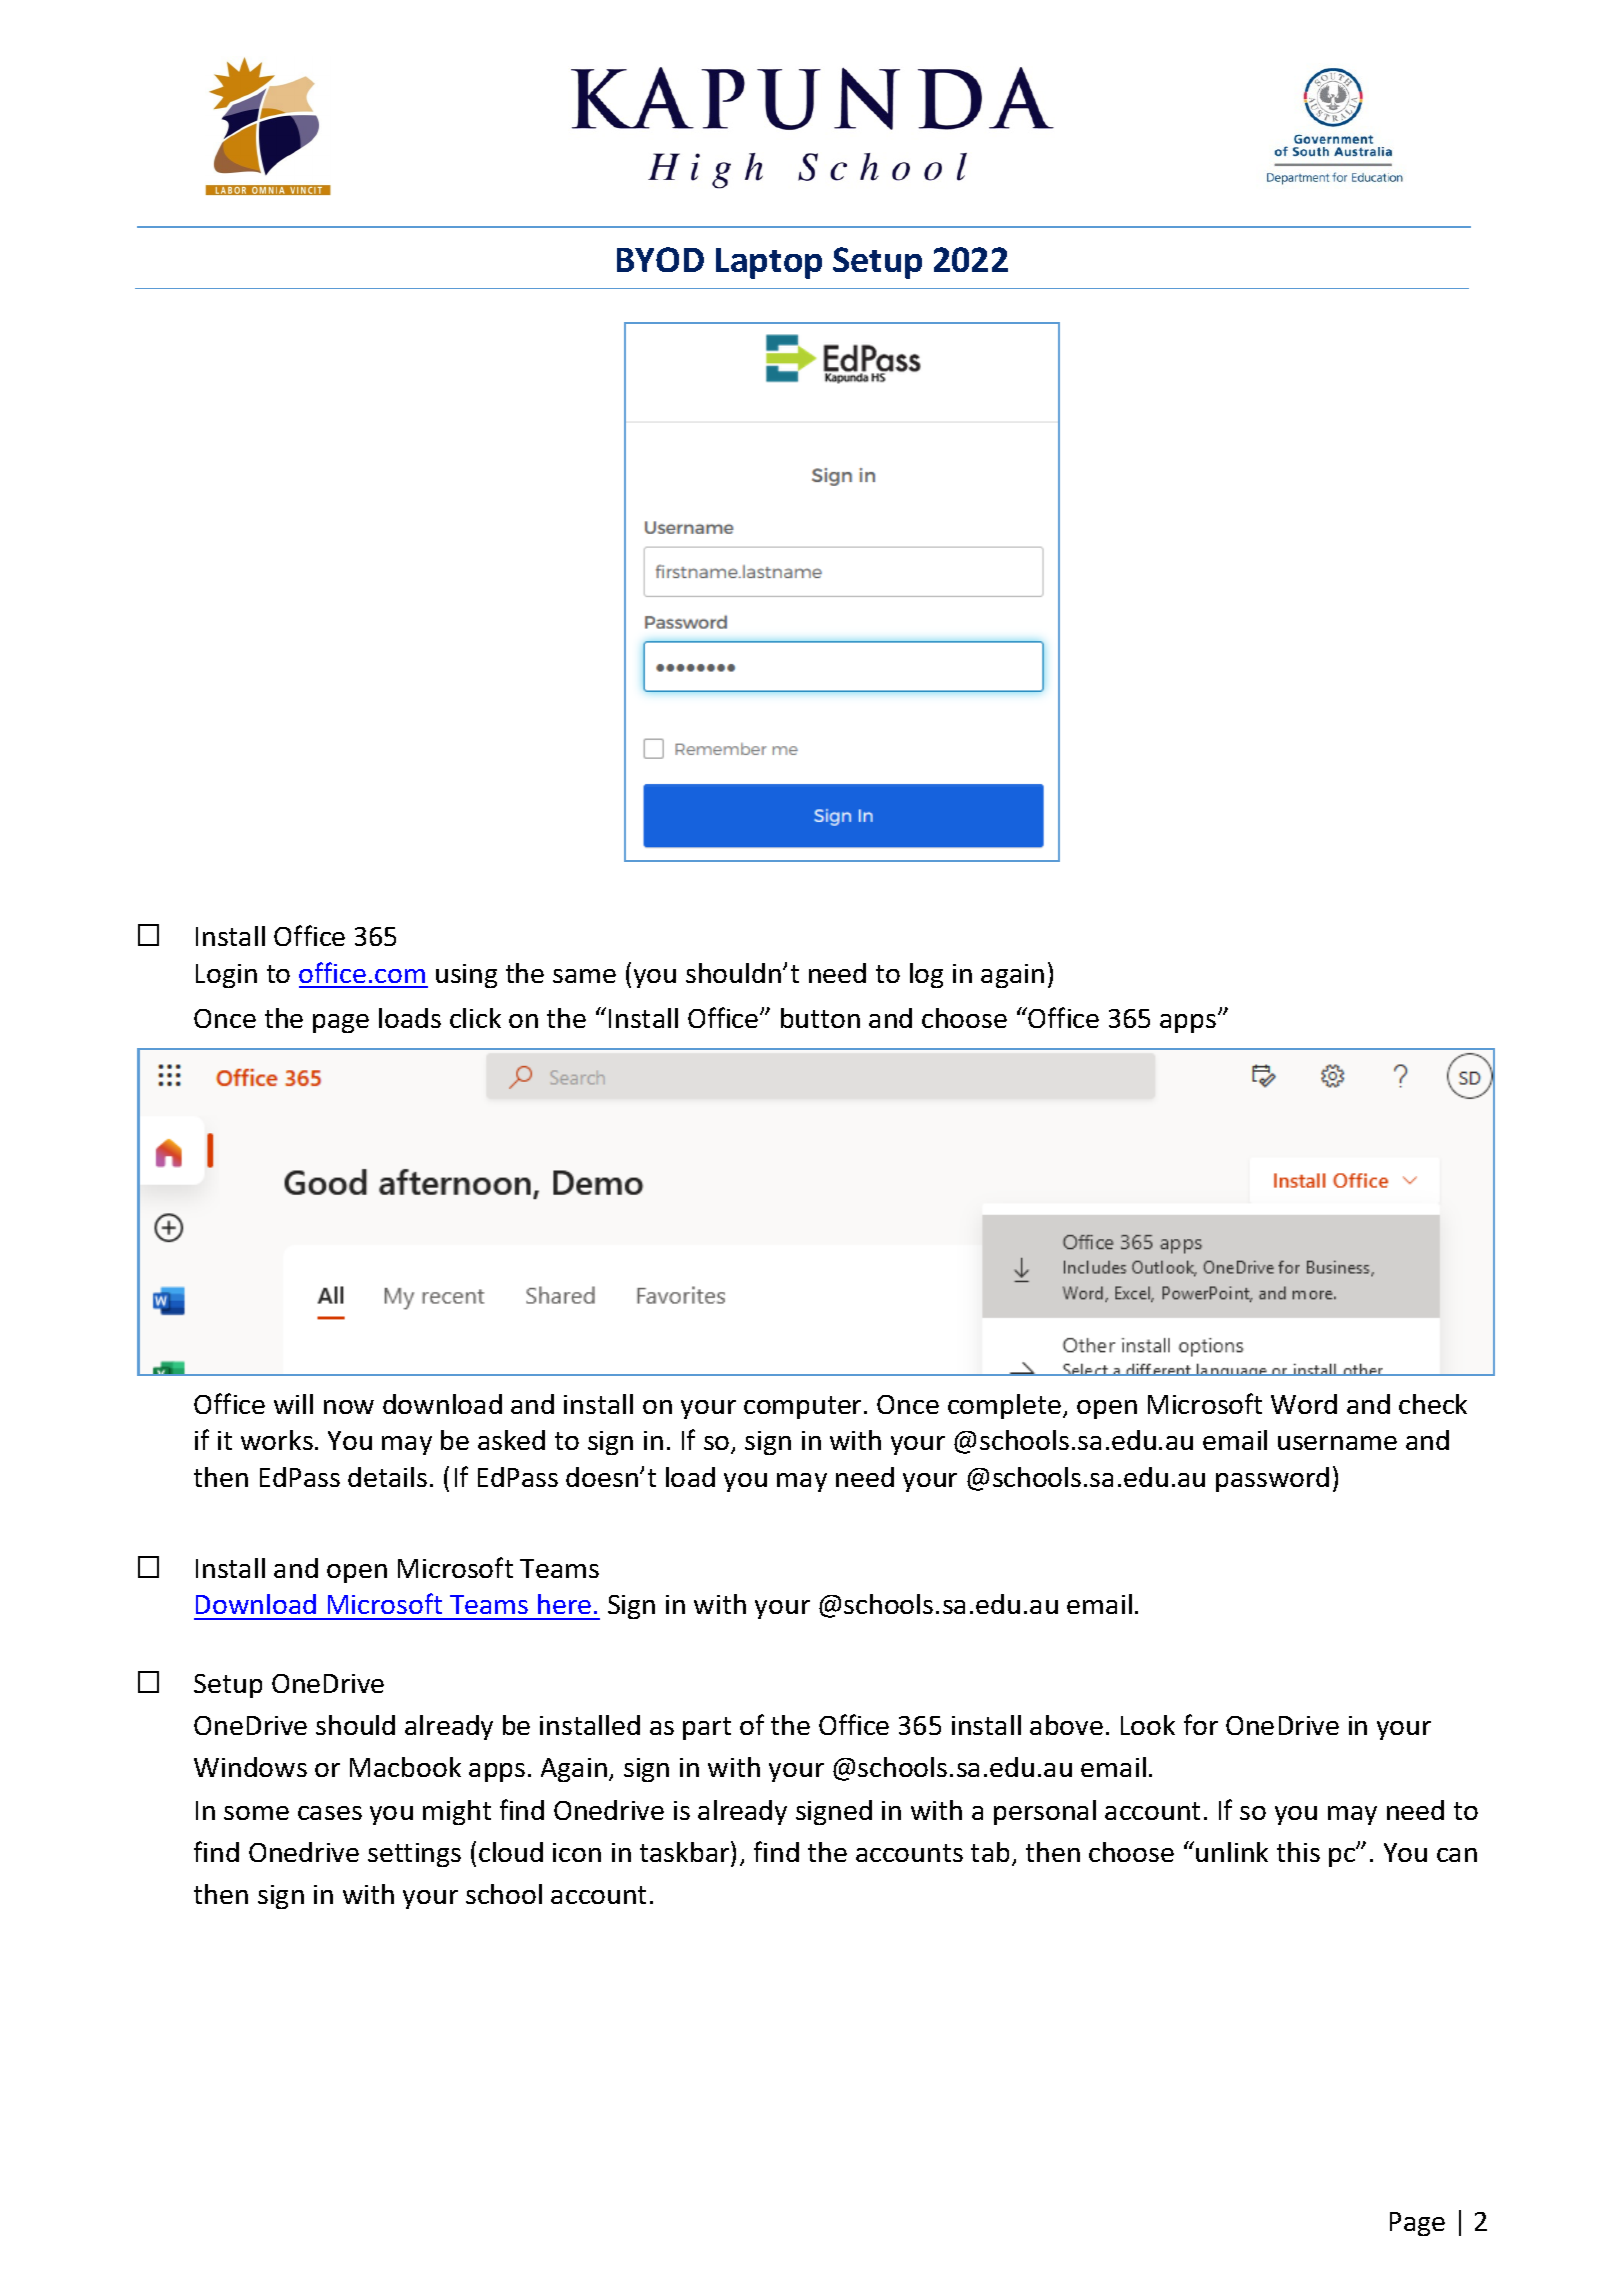  Describe the element at coordinates (990, 1852) in the document. I see `tab` at that location.
